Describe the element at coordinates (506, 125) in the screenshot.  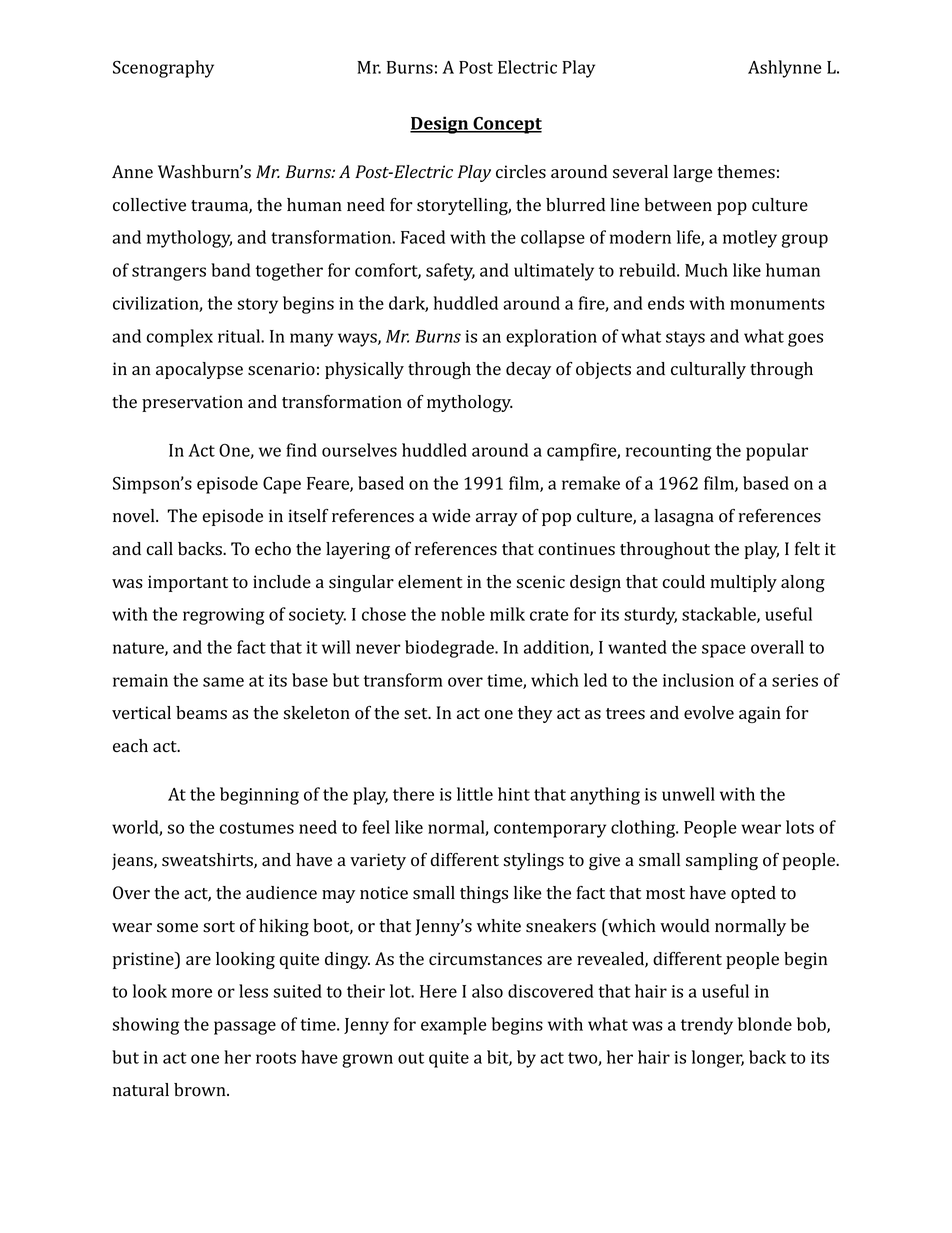
I see `Concept` at that location.
